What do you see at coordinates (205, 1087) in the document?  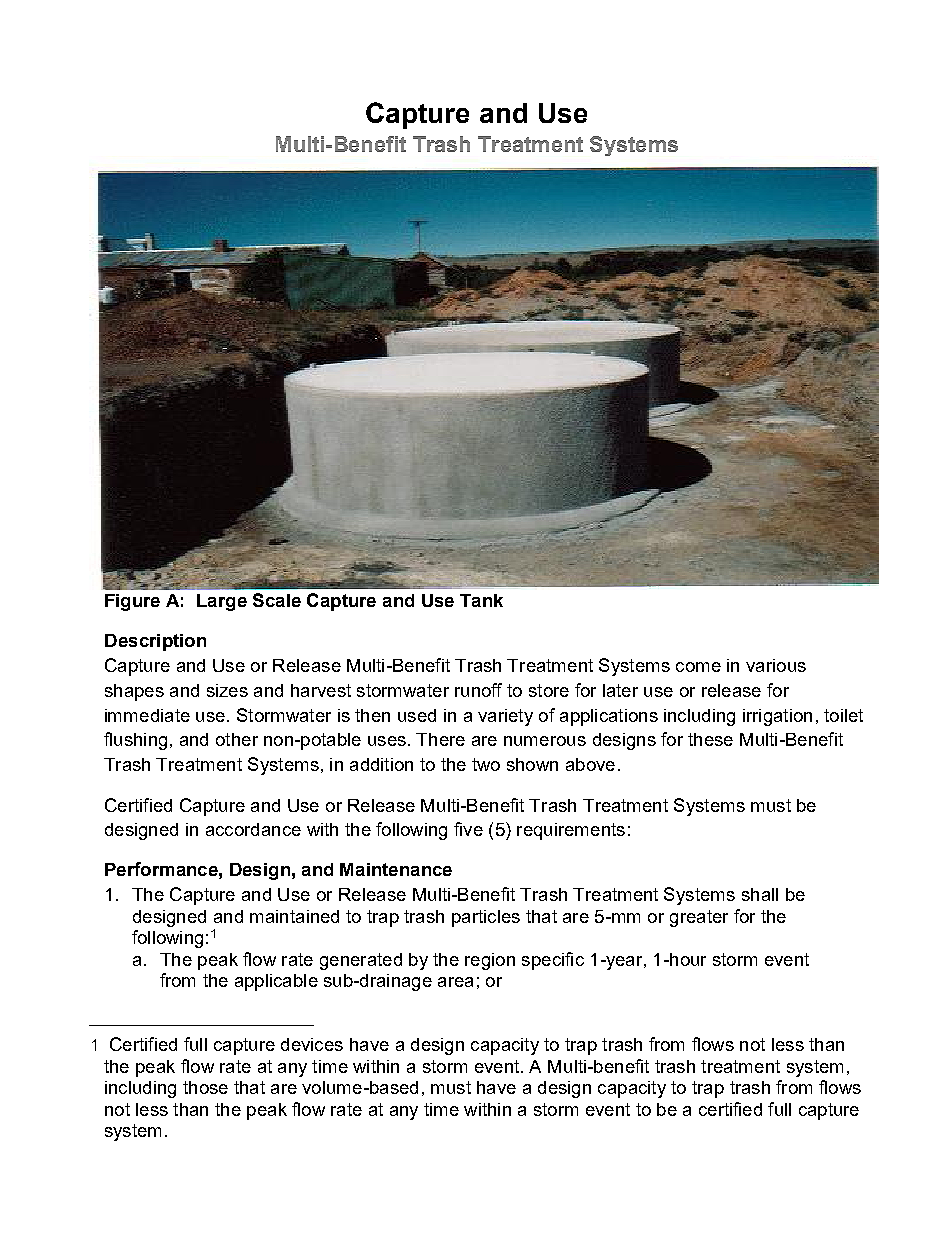 I see `those` at bounding box center [205, 1087].
